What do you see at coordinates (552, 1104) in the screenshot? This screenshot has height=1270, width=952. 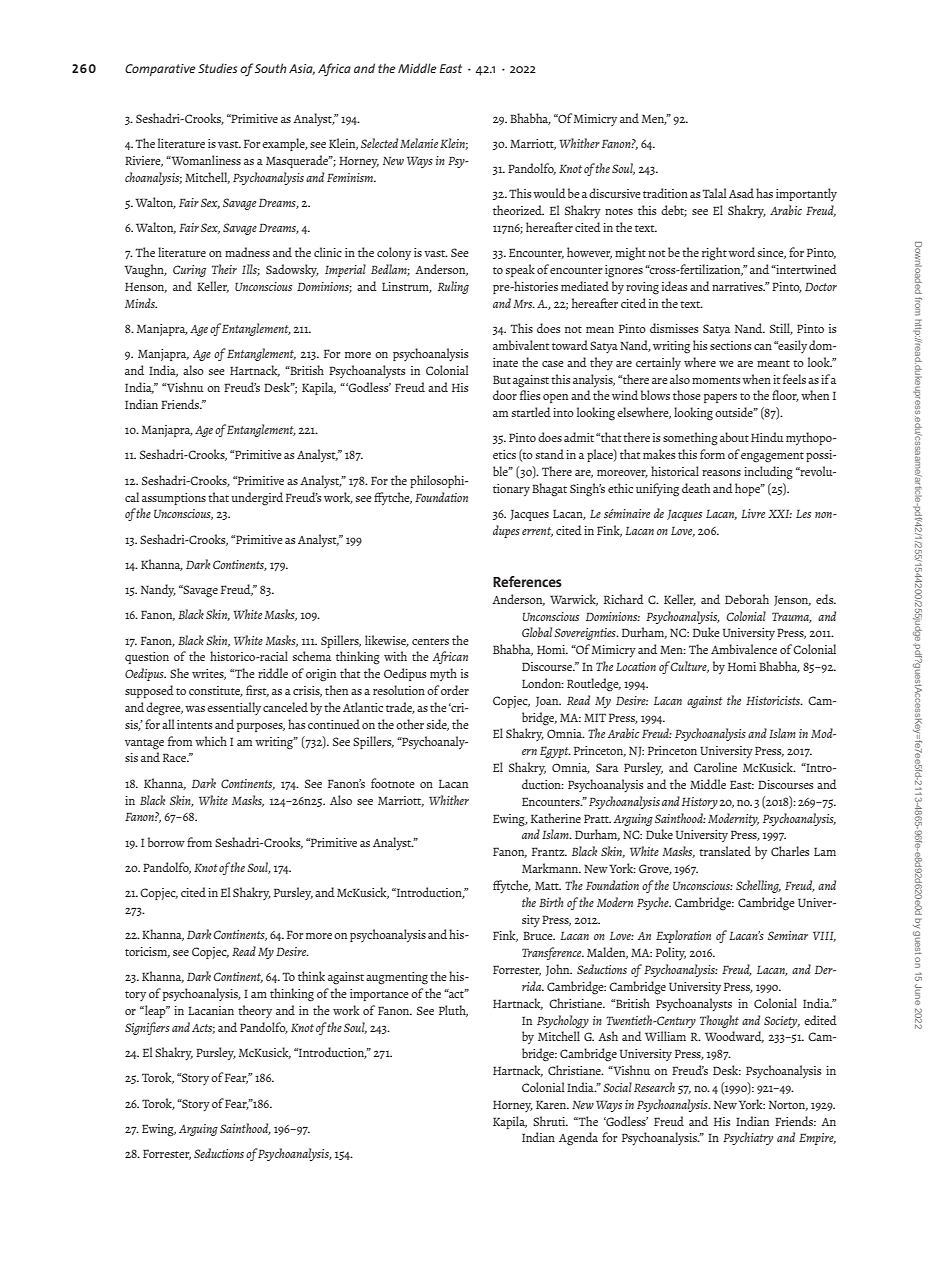 I see `Karen` at bounding box center [552, 1104].
